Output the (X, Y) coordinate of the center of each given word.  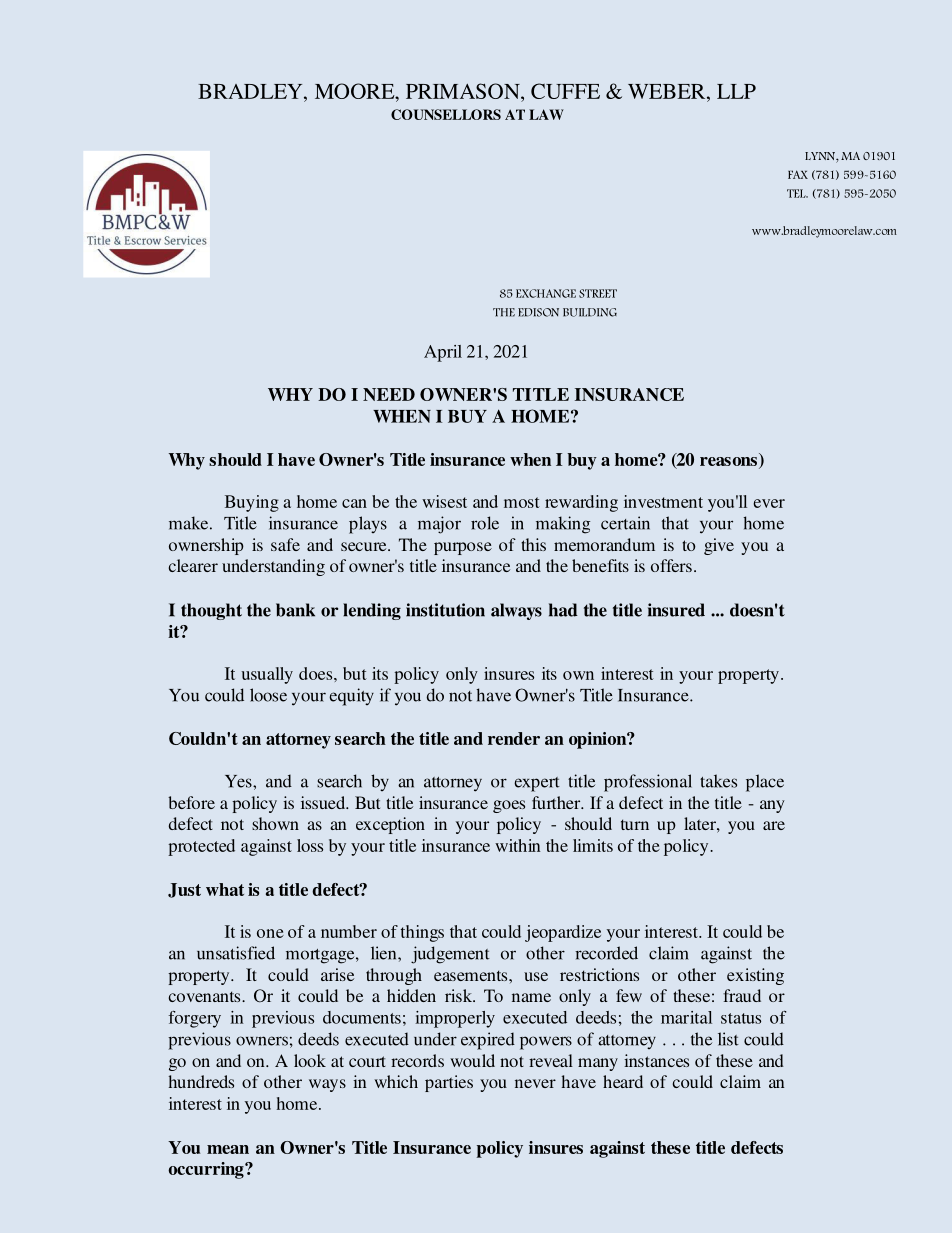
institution (445, 610)
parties (449, 1083)
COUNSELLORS (446, 114)
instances (656, 1060)
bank (295, 610)
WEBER (668, 91)
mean (228, 1149)
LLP (736, 91)
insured (676, 610)
